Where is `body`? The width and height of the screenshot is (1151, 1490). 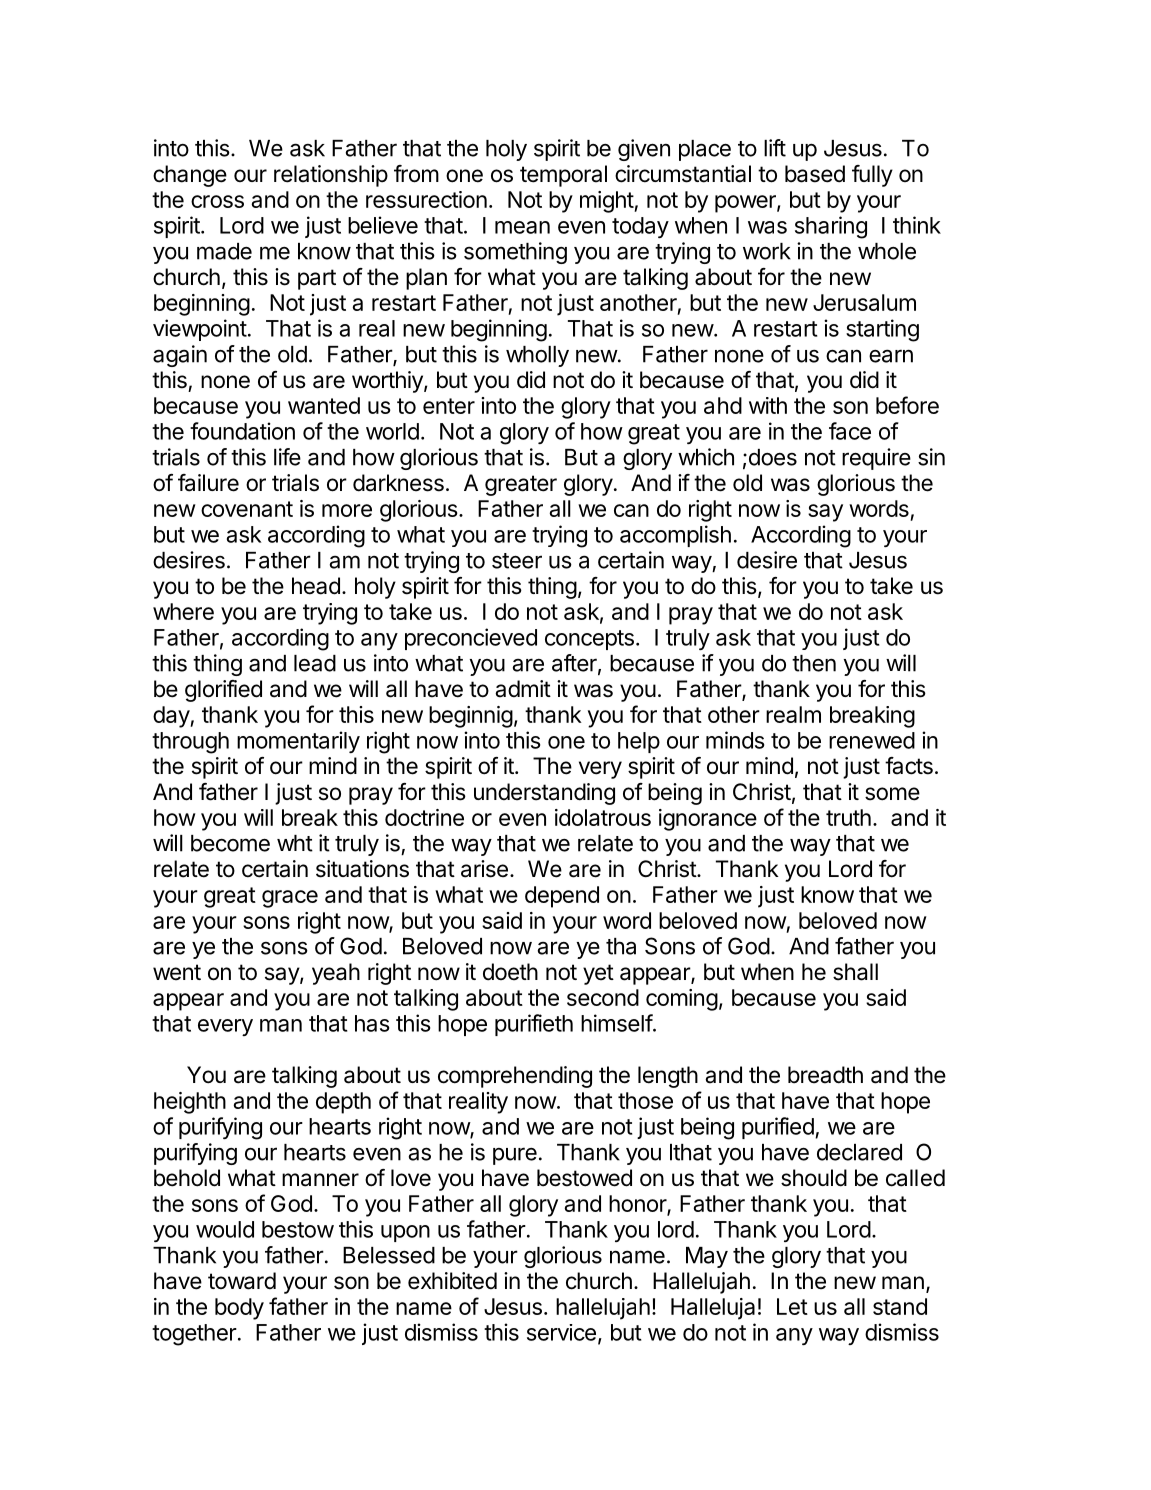 body is located at coordinates (239, 1309).
